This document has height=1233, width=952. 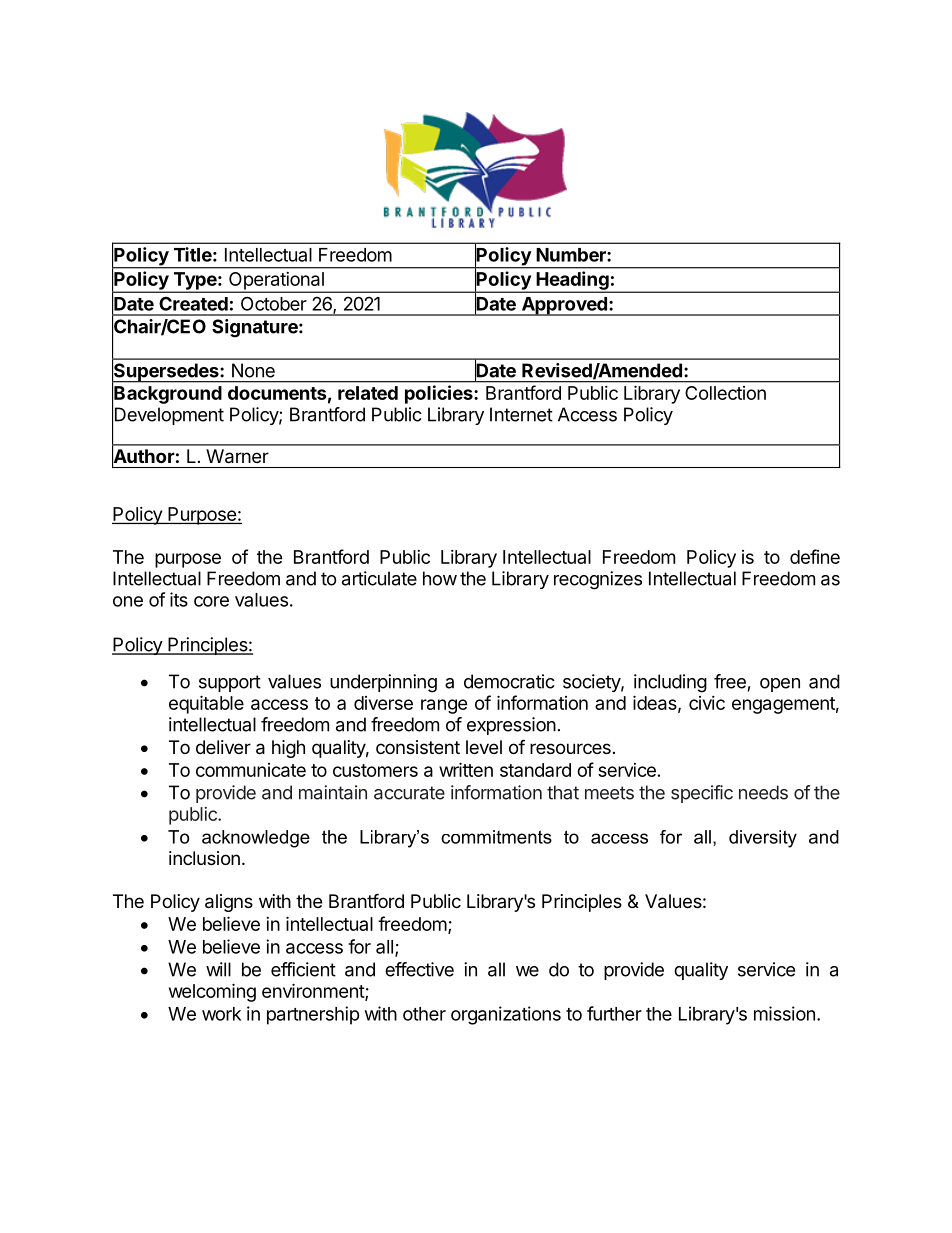 What do you see at coordinates (725, 393) in the document?
I see `Collection` at bounding box center [725, 393].
